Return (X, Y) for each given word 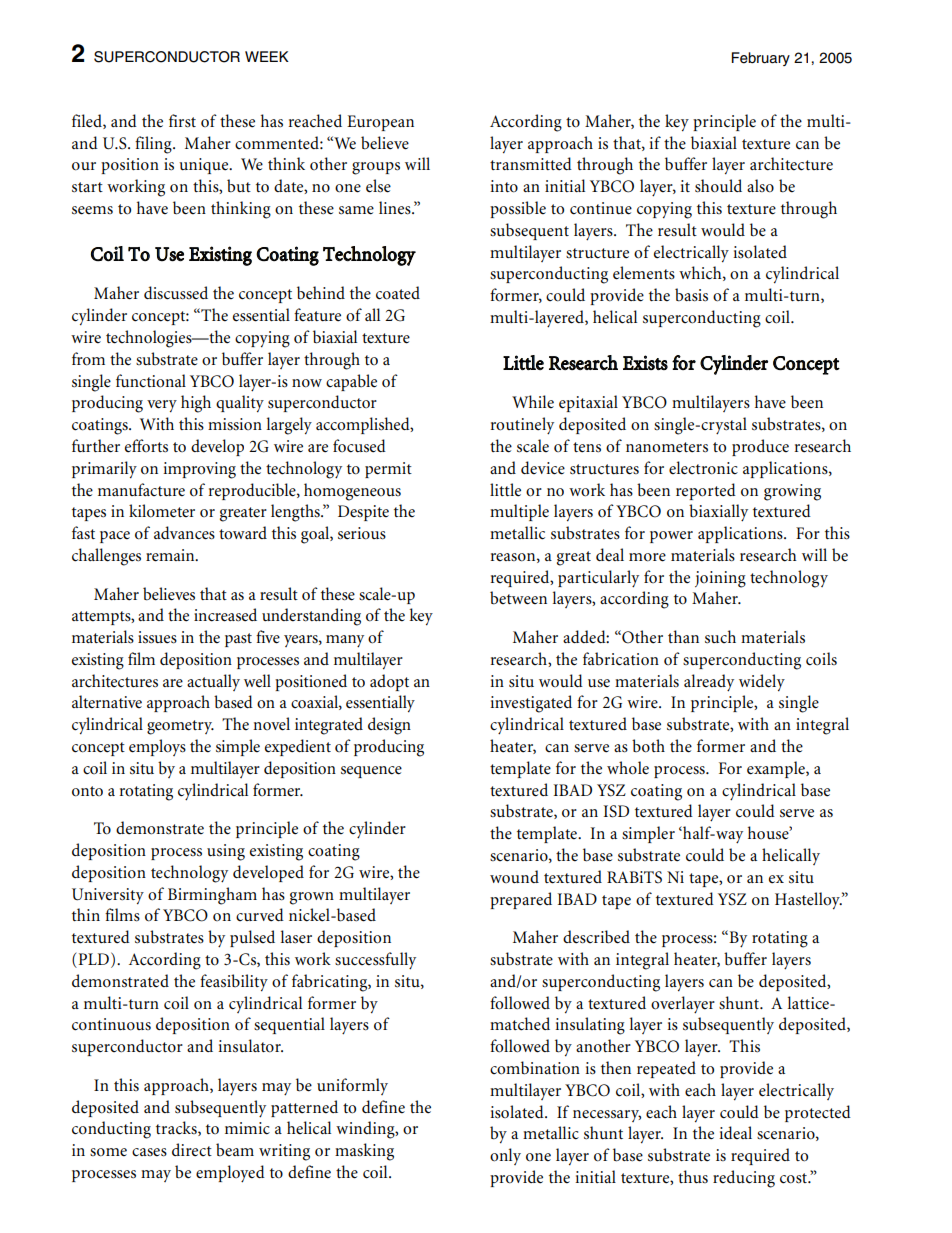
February (761, 59)
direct (192, 1150)
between (518, 598)
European (380, 123)
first (182, 121)
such (720, 637)
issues (157, 637)
